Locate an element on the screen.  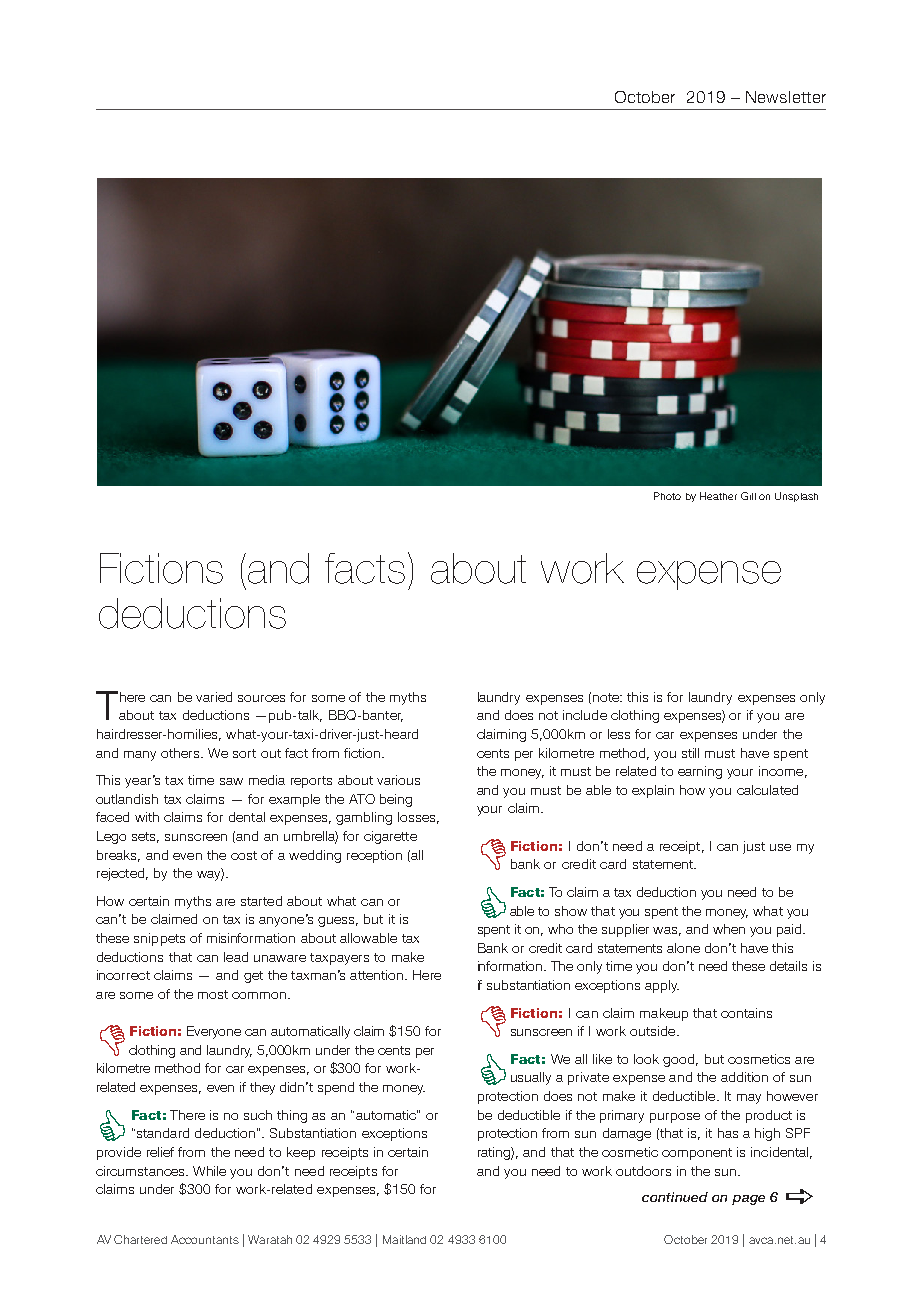
Maitland is located at coordinates (404, 1239).
